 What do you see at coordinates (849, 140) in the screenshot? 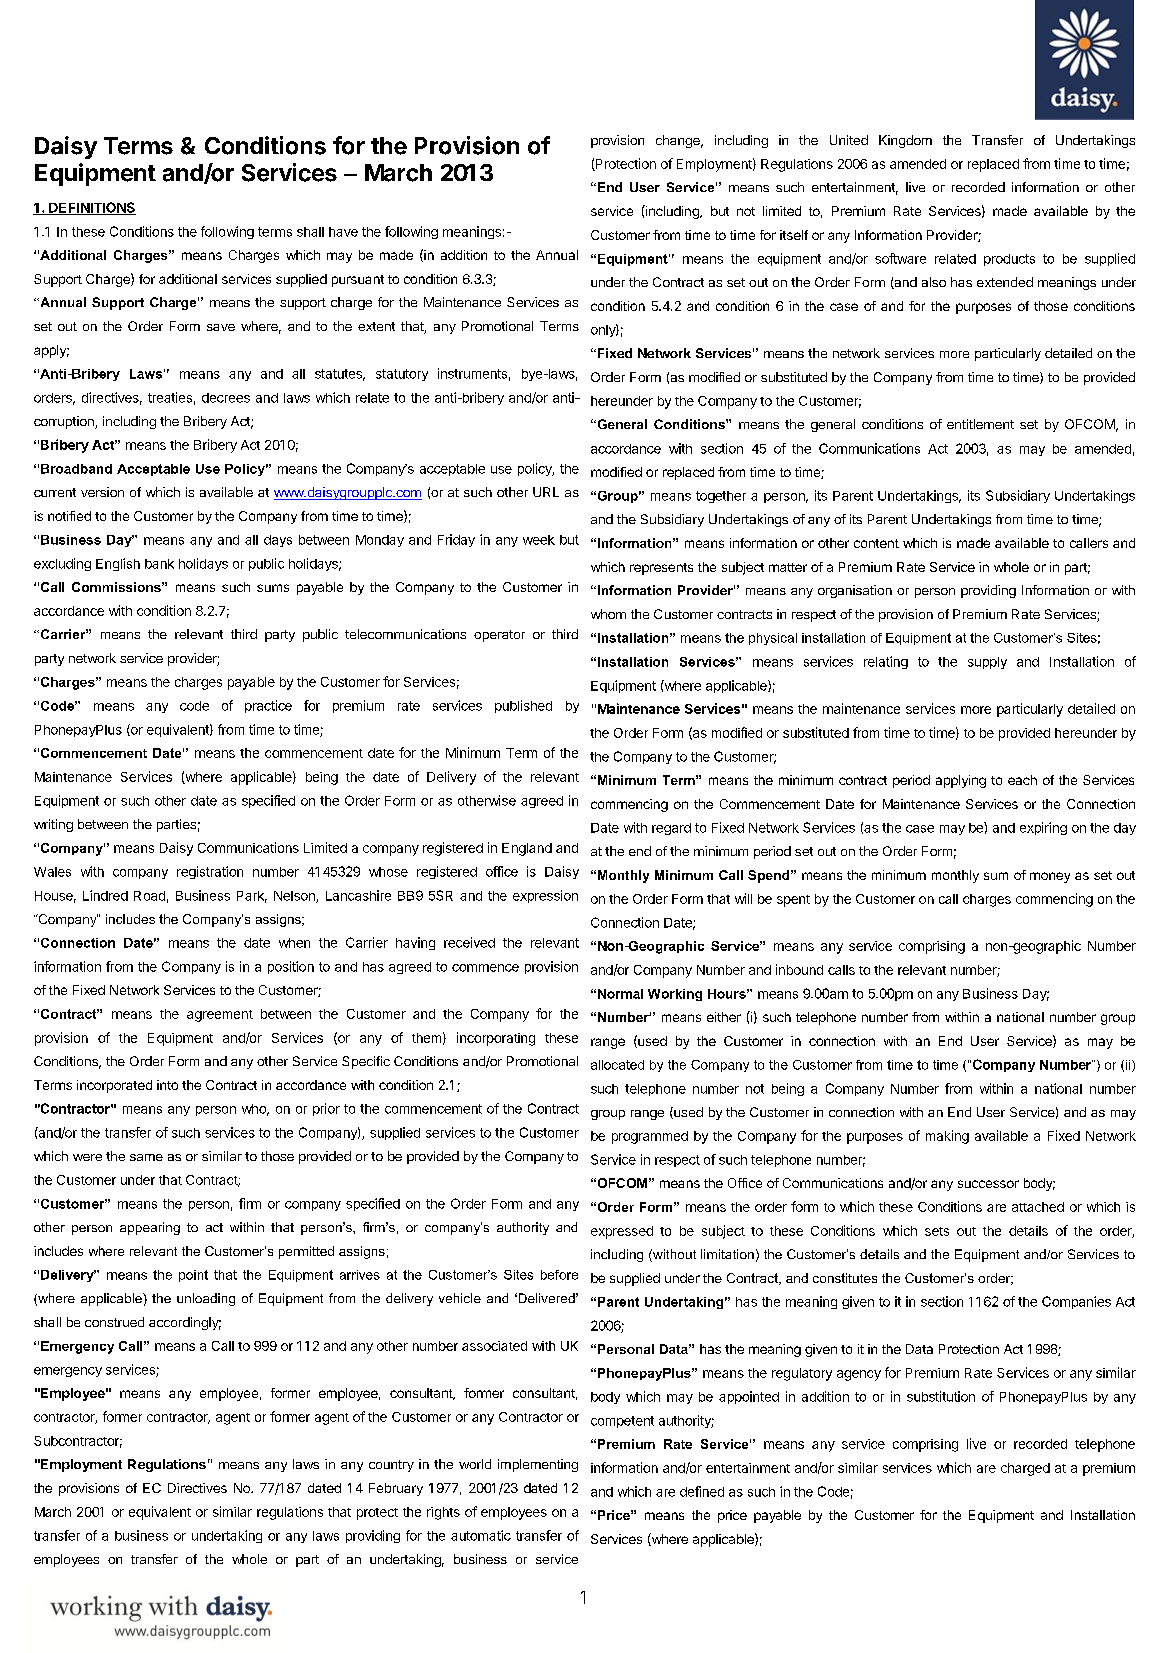
I see `United` at bounding box center [849, 140].
